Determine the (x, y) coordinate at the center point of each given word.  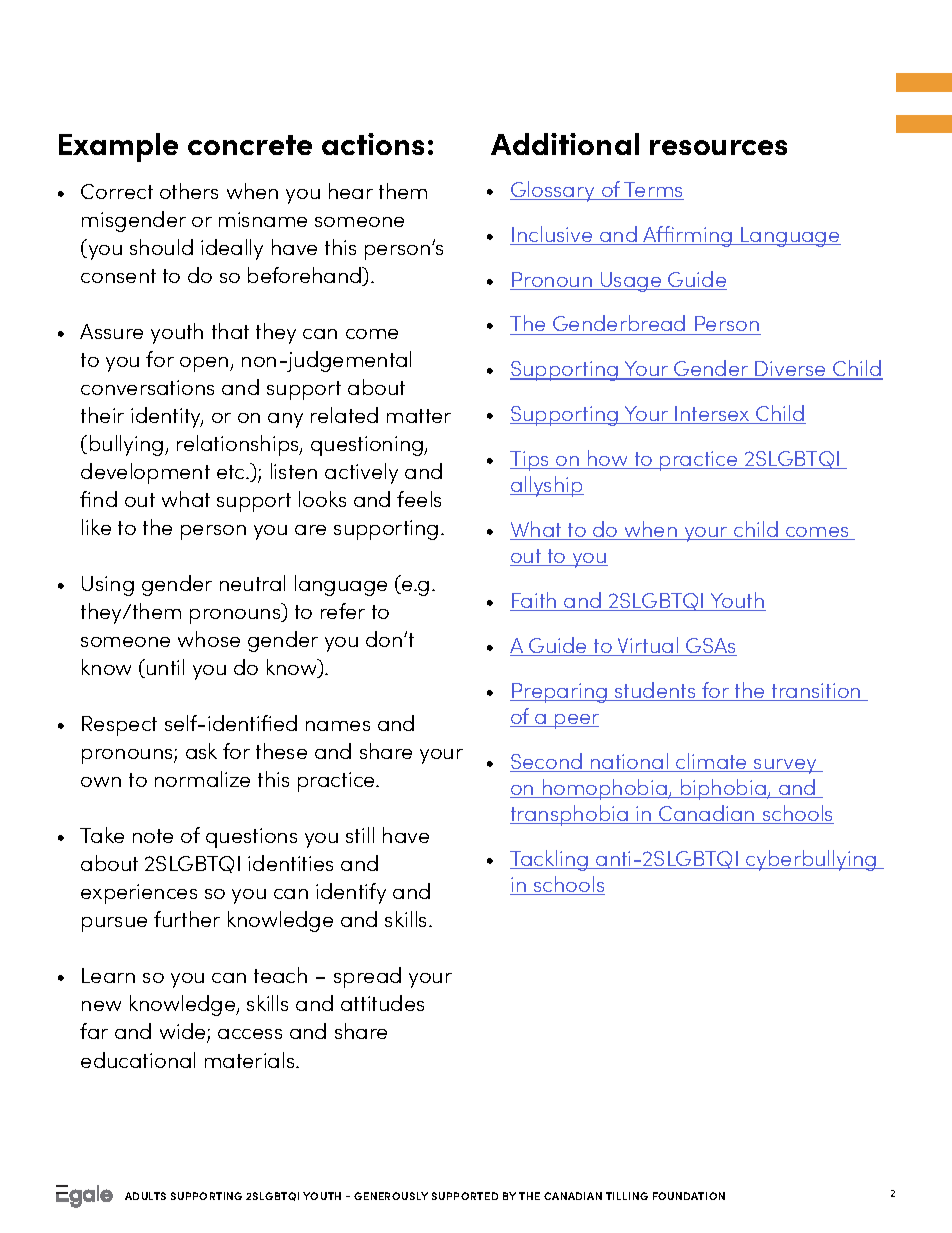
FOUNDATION (689, 1196)
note (153, 836)
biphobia (723, 789)
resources (718, 147)
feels (419, 499)
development (145, 473)
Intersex (713, 415)
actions (373, 144)
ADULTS (145, 1196)
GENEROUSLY (391, 1196)
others (189, 191)
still (360, 835)
